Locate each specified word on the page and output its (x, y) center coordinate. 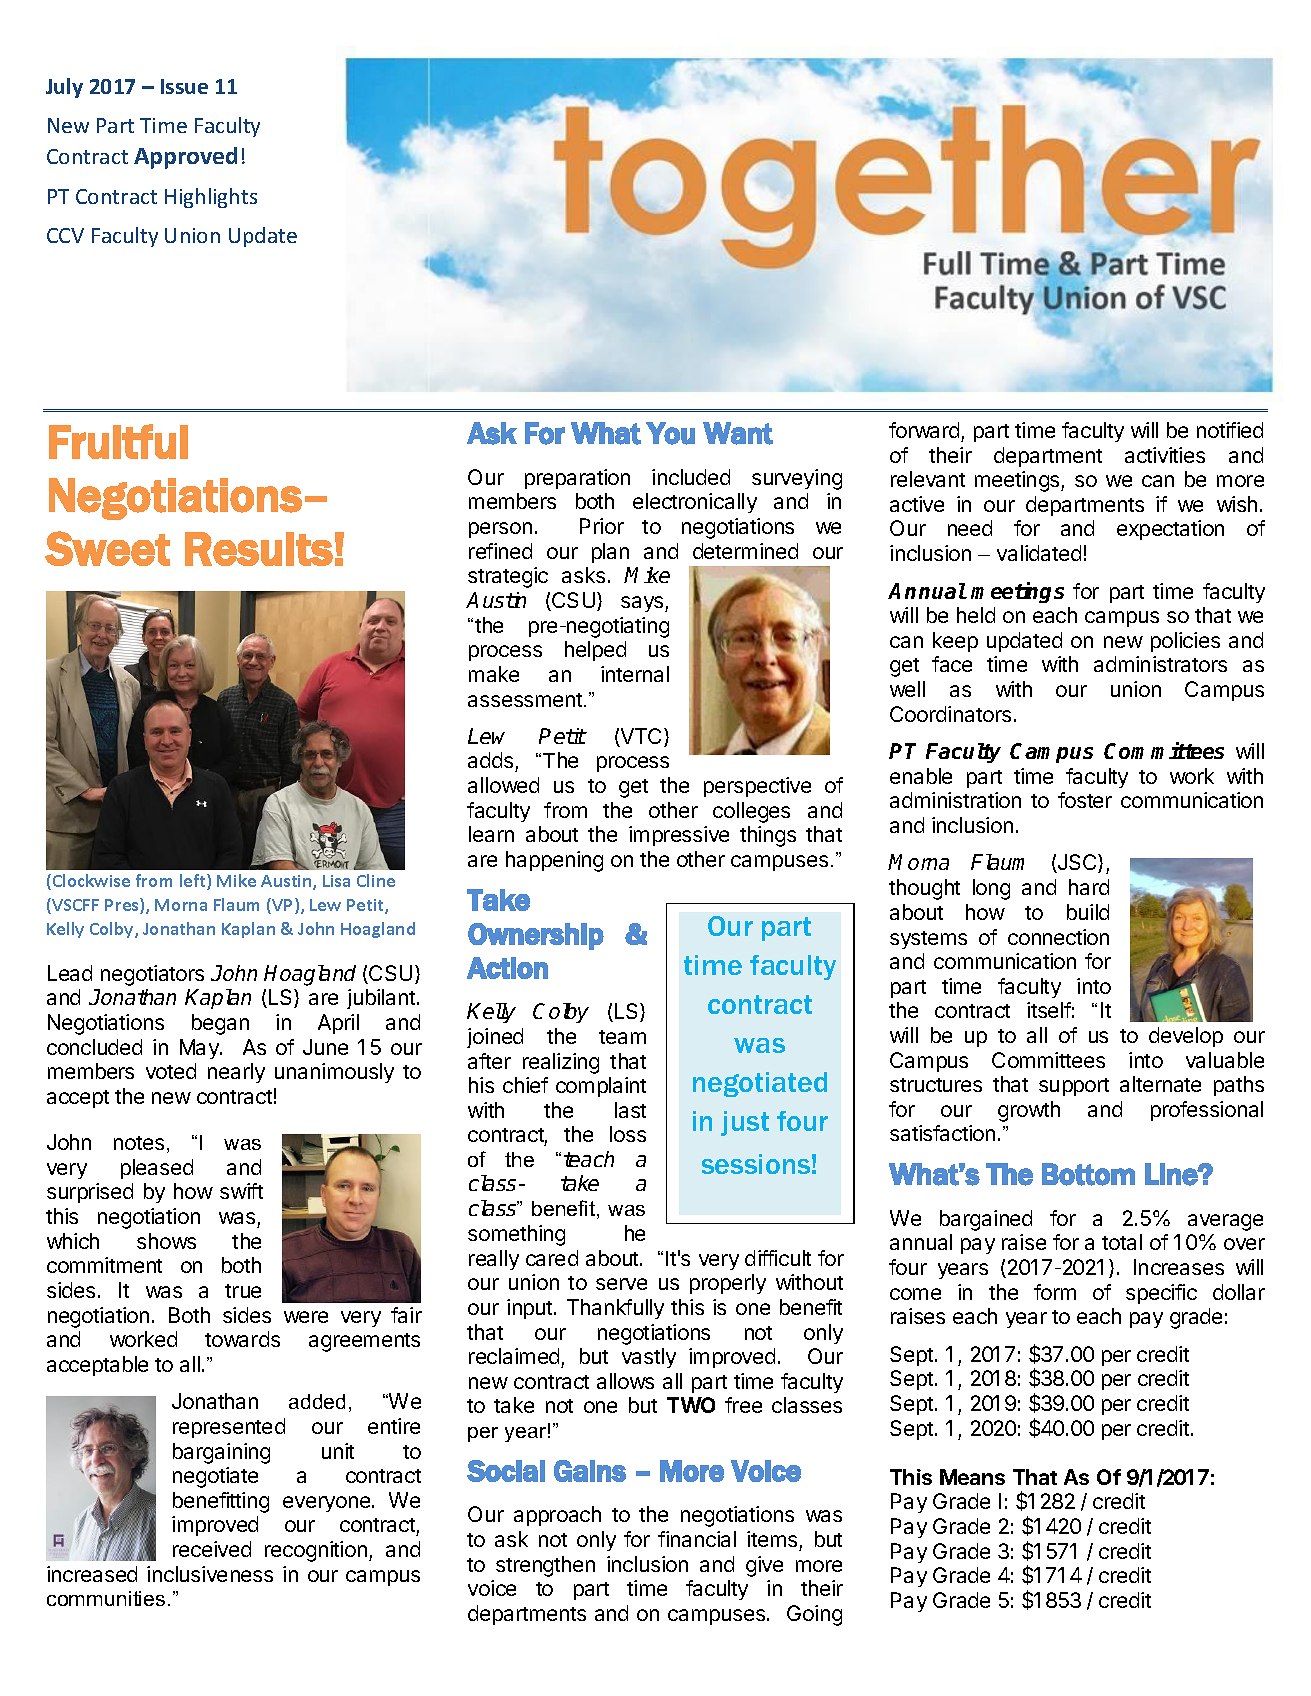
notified (1230, 430)
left (194, 882)
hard (1089, 887)
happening (554, 861)
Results (259, 549)
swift (241, 1191)
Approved (185, 158)
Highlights (211, 198)
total (1122, 1242)
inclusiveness (210, 1574)
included (691, 477)
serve (621, 1284)
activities (1165, 455)
